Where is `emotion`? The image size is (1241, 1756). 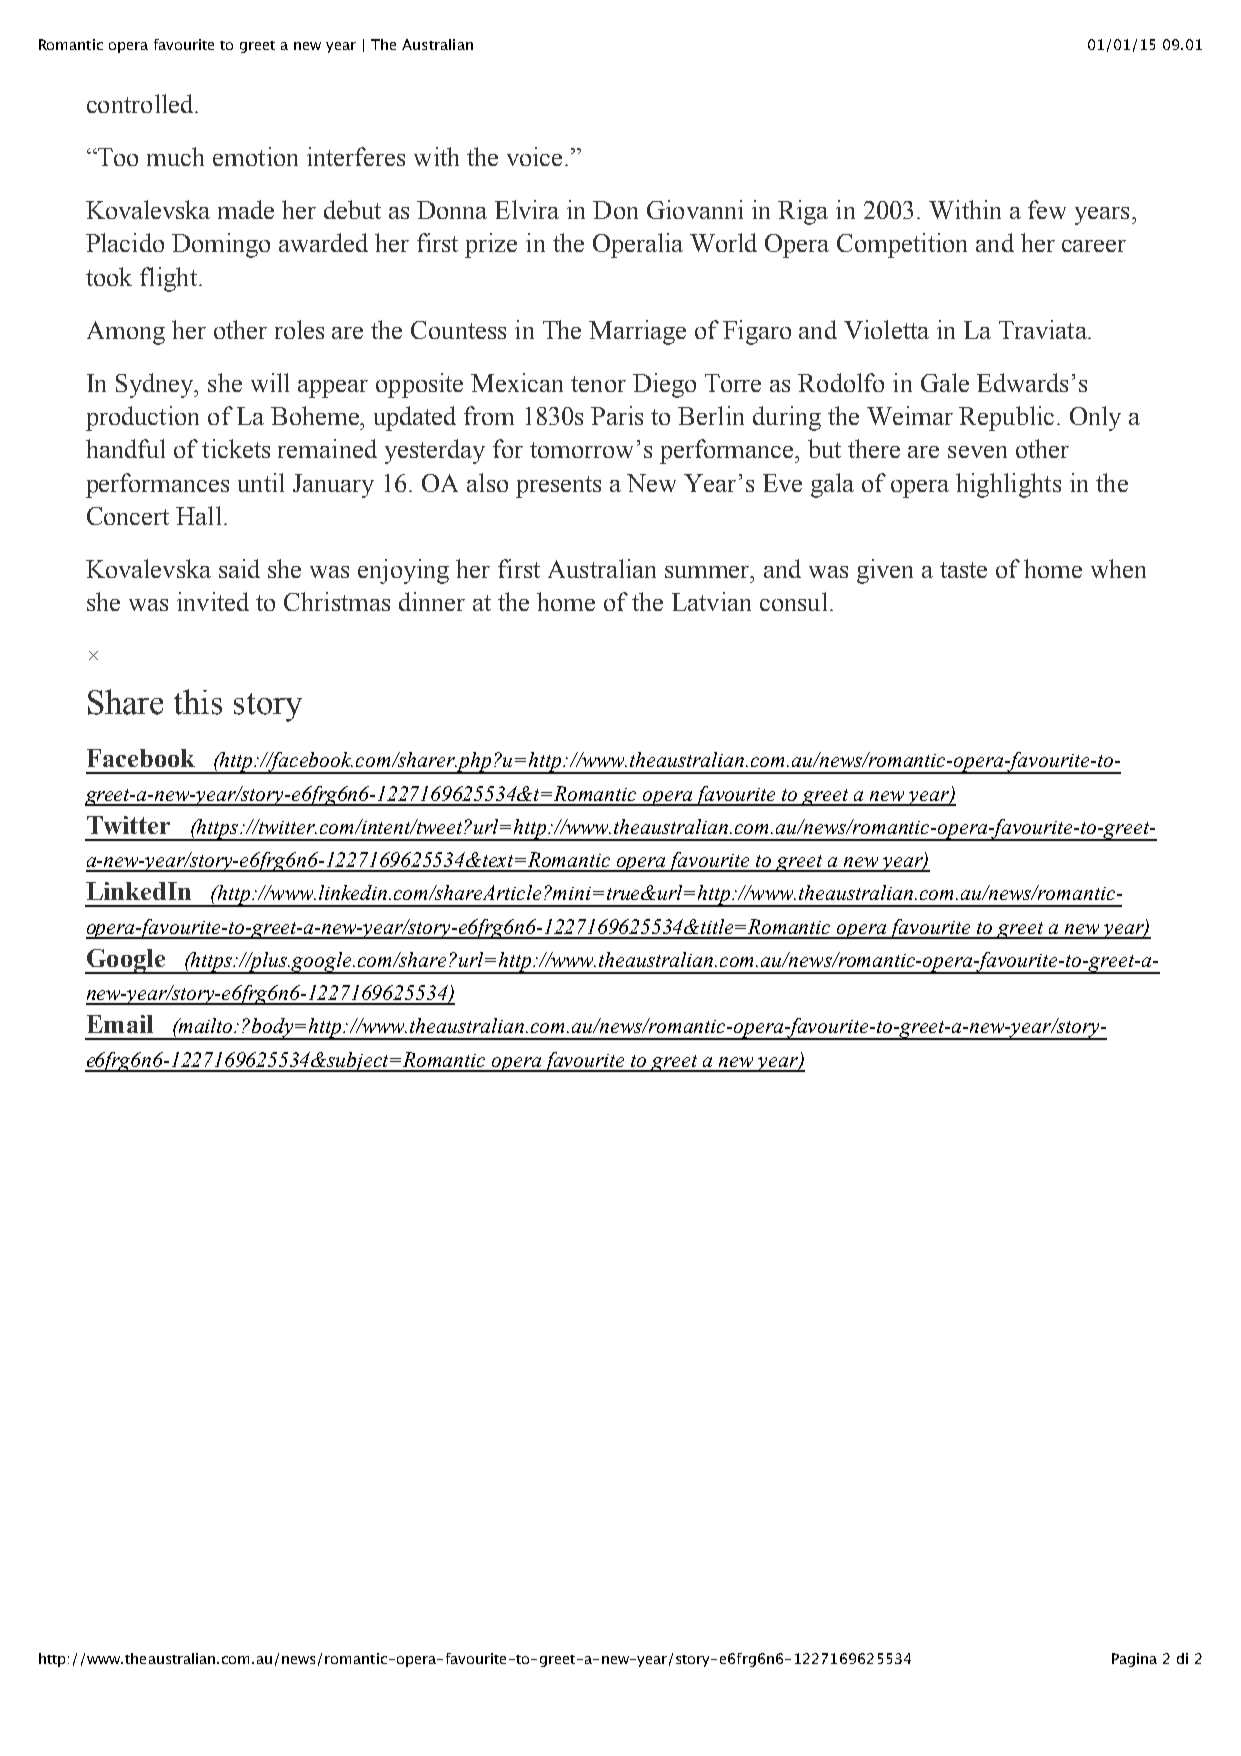 emotion is located at coordinates (255, 156).
